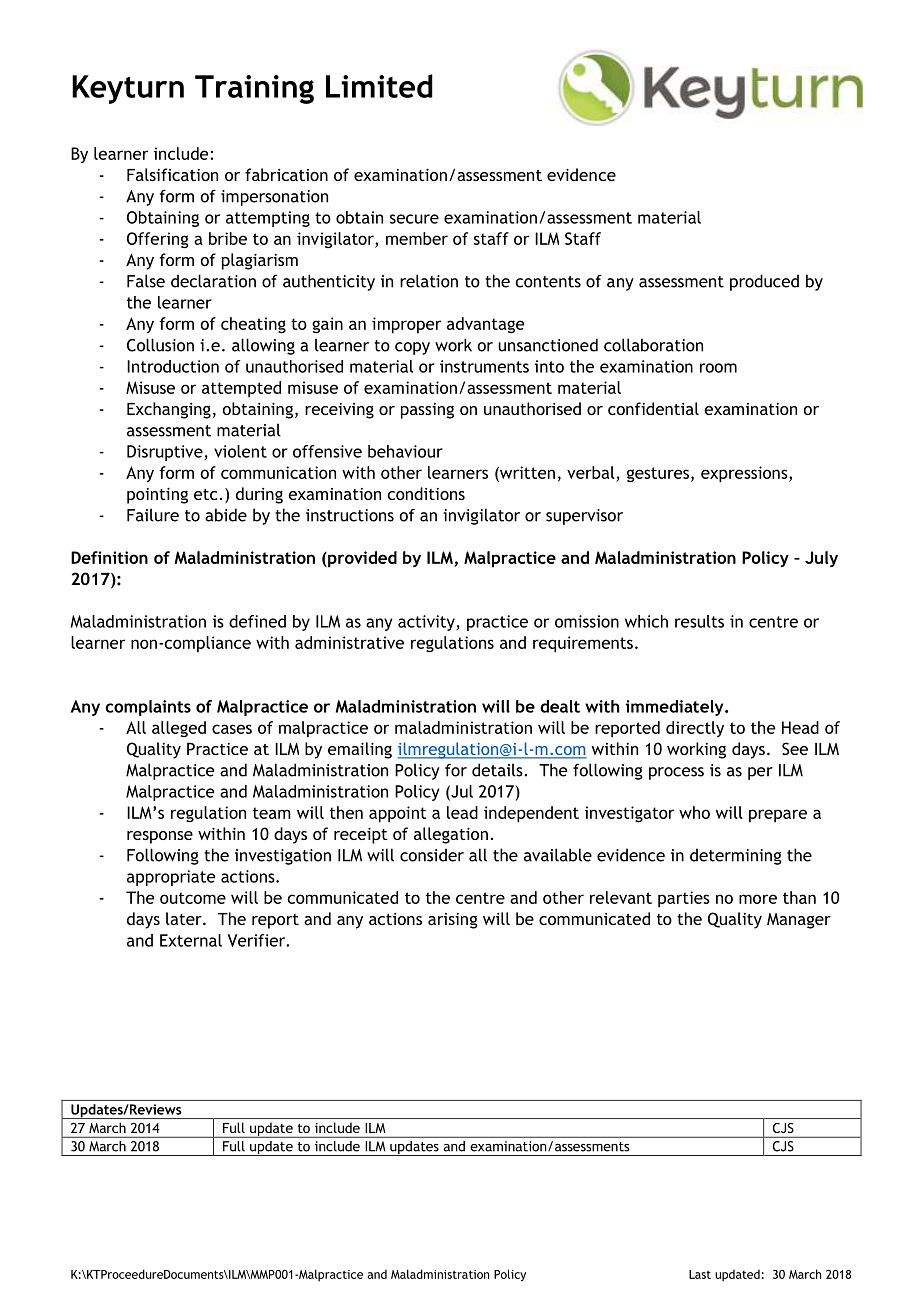 Image resolution: width=924 pixels, height=1308 pixels. I want to click on Falsification, so click(172, 174).
